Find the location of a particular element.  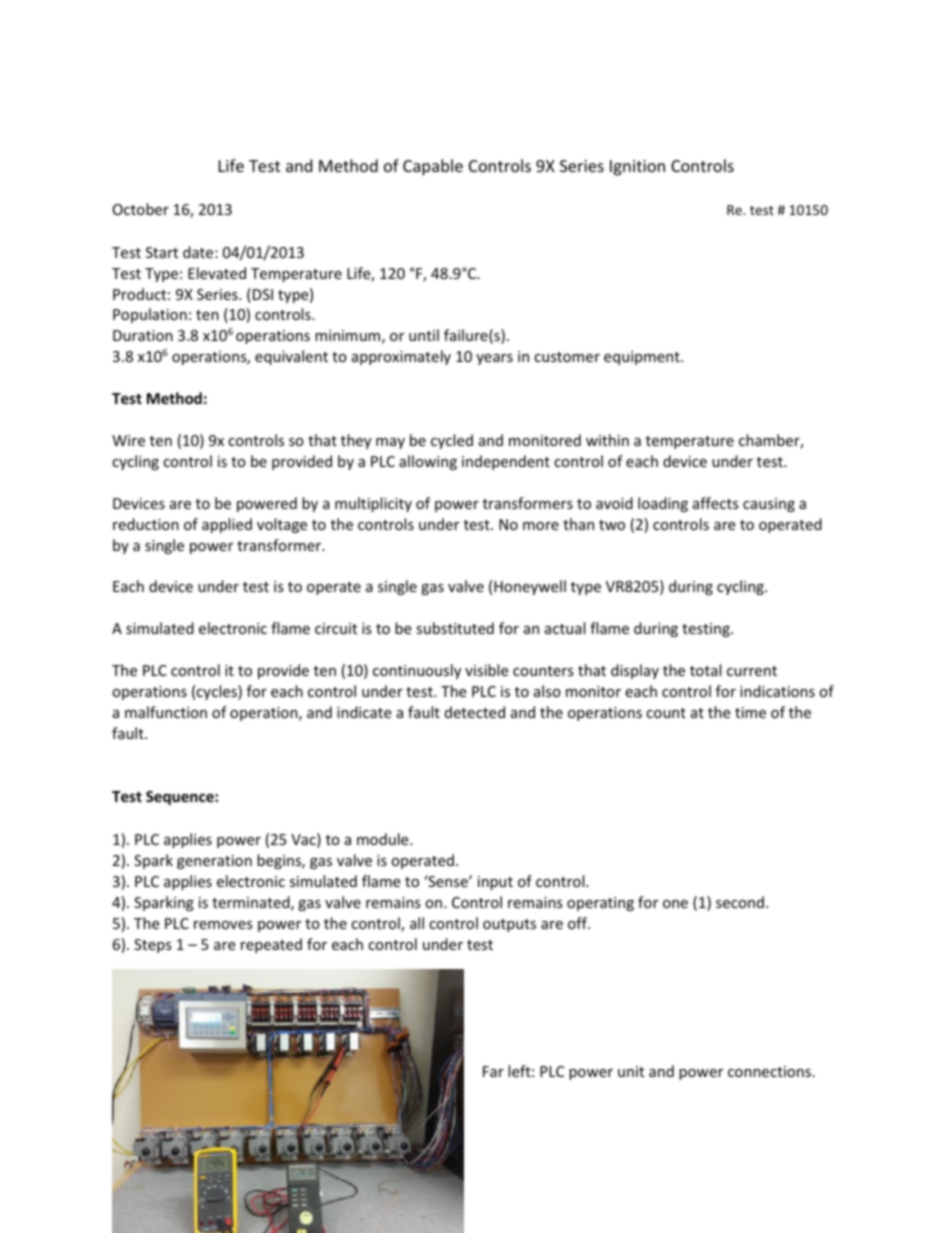

allowing is located at coordinates (428, 462).
